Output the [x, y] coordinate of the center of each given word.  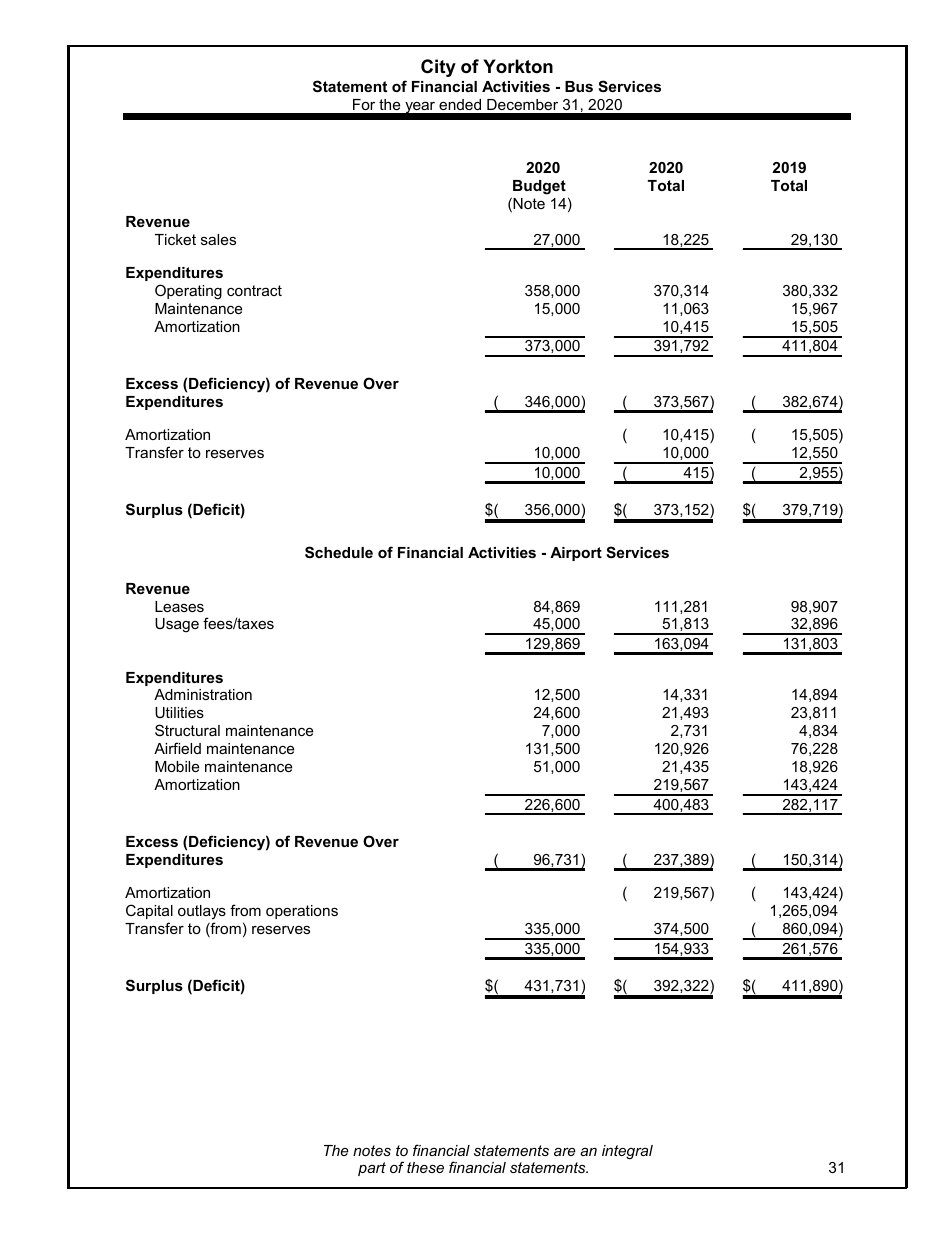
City [438, 68]
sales [218, 239]
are [565, 1152]
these [425, 1167]
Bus [579, 86]
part [372, 1169]
